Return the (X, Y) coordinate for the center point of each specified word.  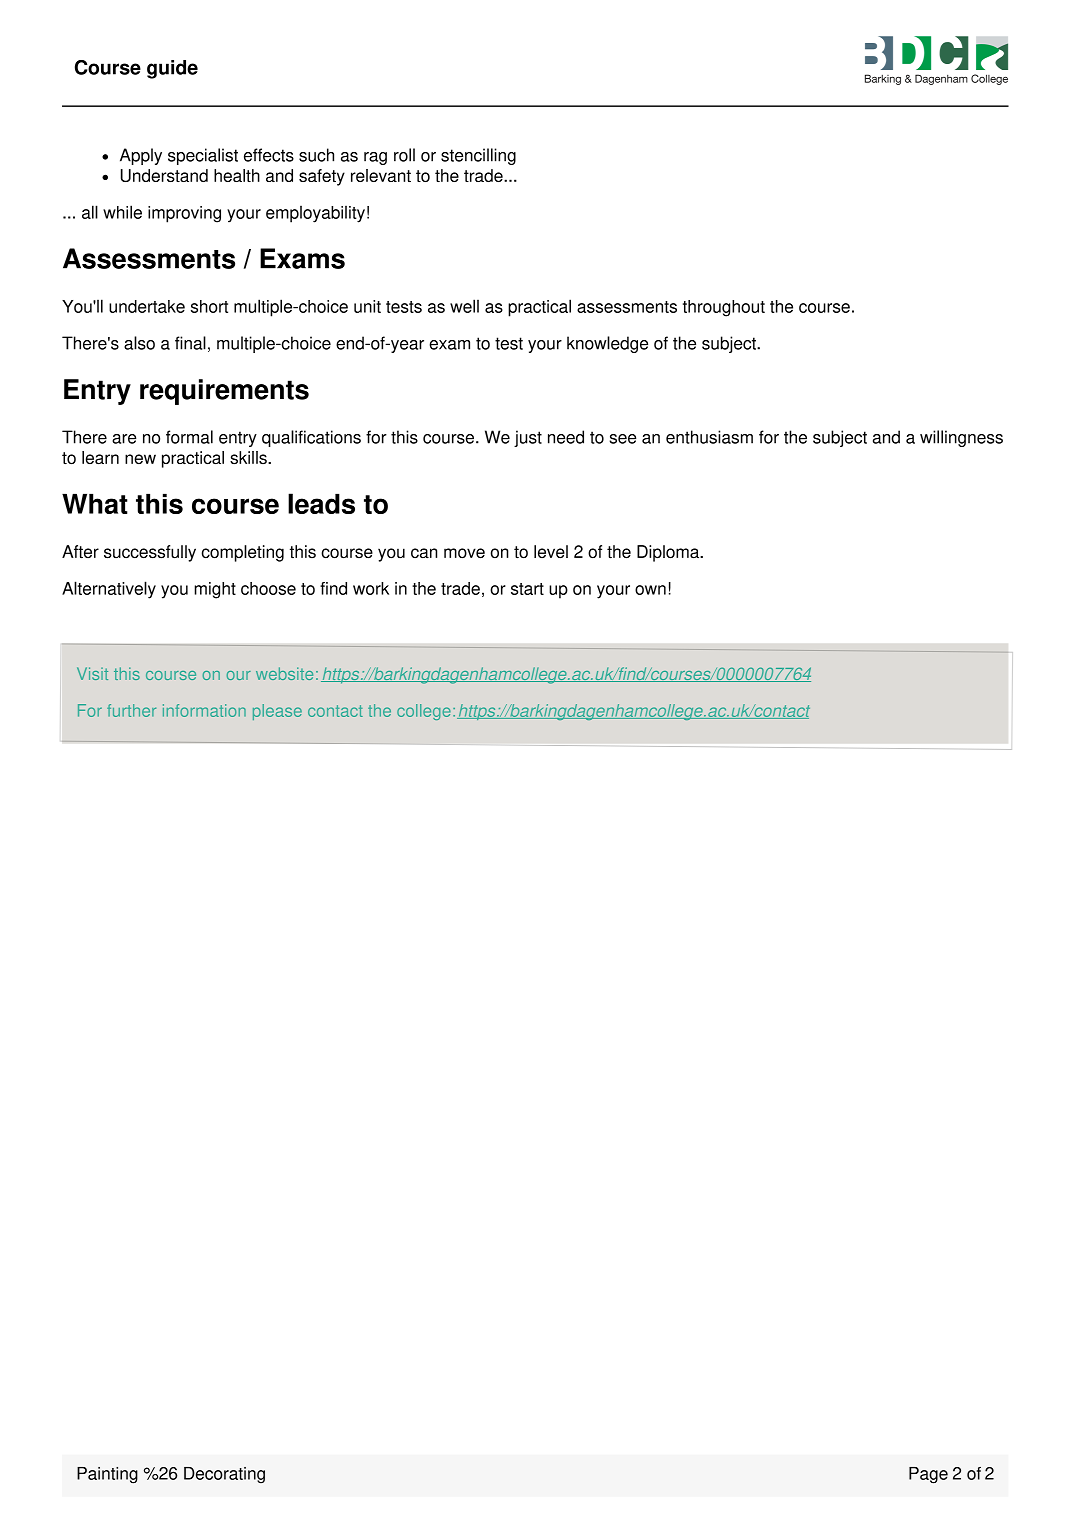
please (277, 712)
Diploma (669, 553)
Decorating (224, 1475)
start (527, 589)
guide (172, 69)
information (204, 710)
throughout (724, 308)
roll (404, 155)
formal (189, 437)
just (528, 438)
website (284, 673)
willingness (961, 438)
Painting (107, 1475)
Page (928, 1475)
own (650, 590)
